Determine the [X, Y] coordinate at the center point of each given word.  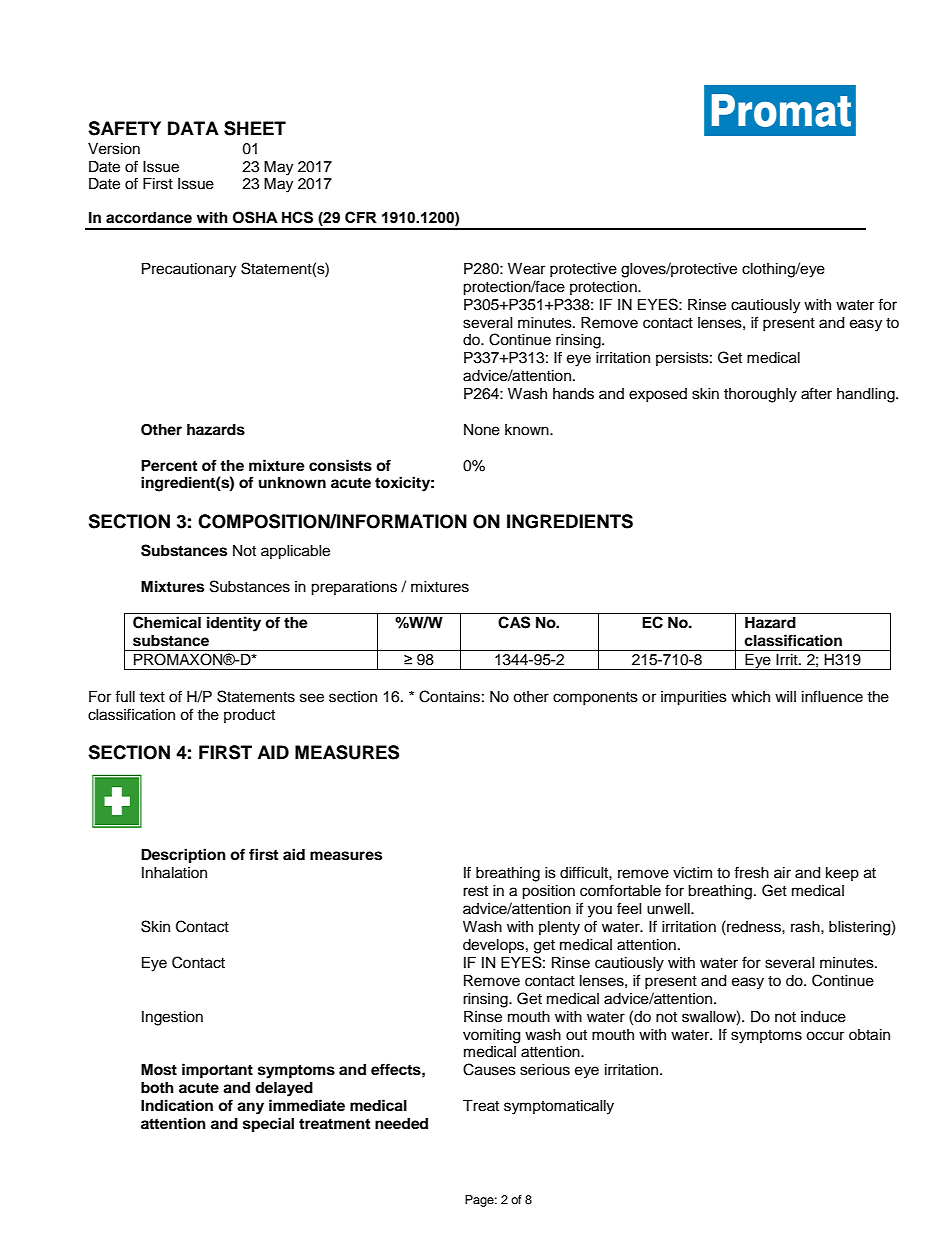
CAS [514, 622]
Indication [177, 1105]
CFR [361, 217]
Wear [526, 269]
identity [234, 624]
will [785, 696]
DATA [193, 128]
